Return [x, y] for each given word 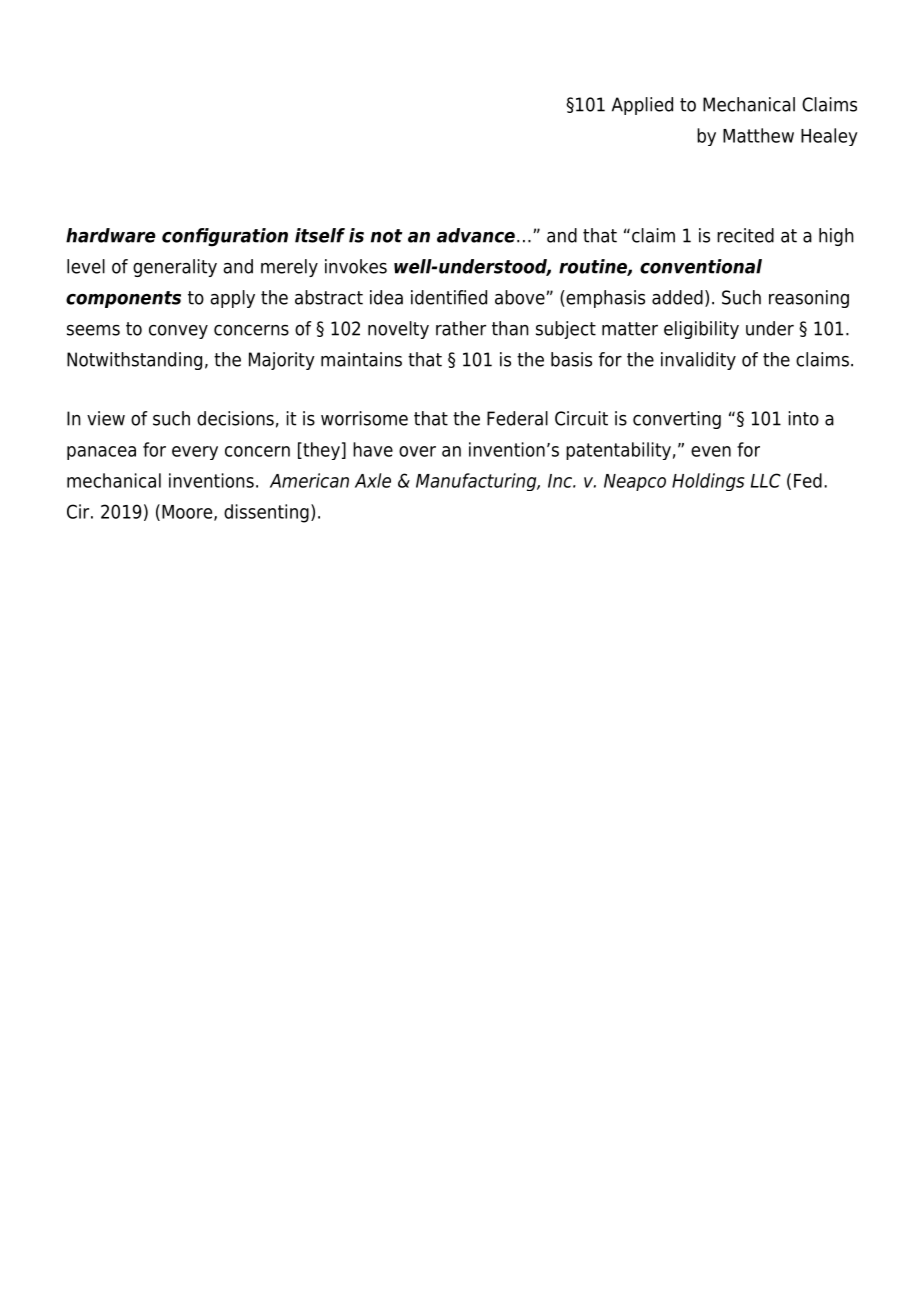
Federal [517, 418]
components [123, 299]
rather [461, 328]
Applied [642, 106]
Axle [373, 480]
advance [476, 235]
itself [320, 235]
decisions [235, 418]
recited [745, 235]
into [804, 418]
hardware [111, 235]
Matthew [758, 135]
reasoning [809, 299]
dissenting [266, 513]
